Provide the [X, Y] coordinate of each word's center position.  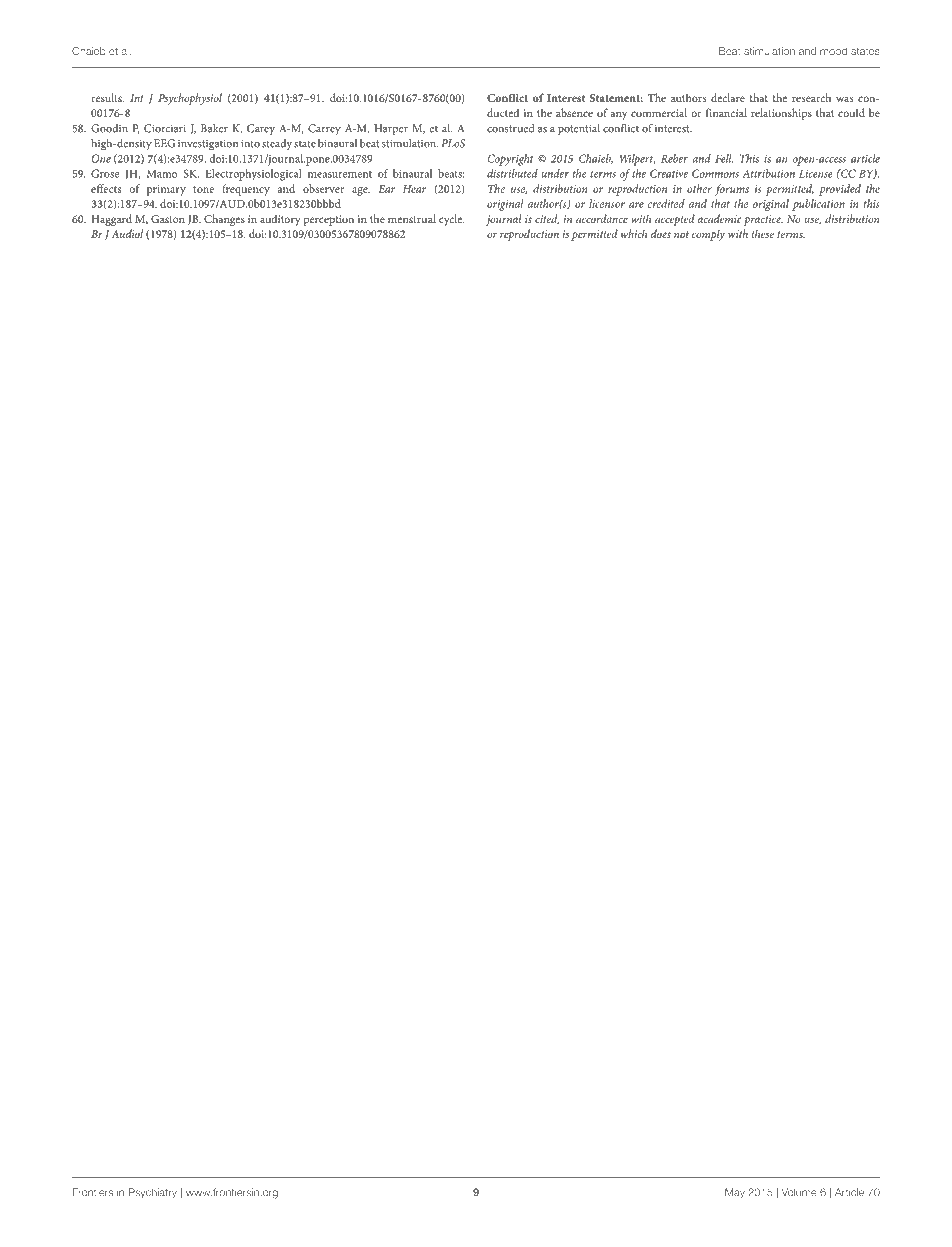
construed [511, 128]
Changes [224, 220]
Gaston [168, 219]
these [763, 233]
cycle [451, 220]
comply [708, 235]
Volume [799, 1192]
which [634, 233]
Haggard [111, 220]
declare [728, 97]
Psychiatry [153, 1193]
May [735, 1193]
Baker [214, 128]
